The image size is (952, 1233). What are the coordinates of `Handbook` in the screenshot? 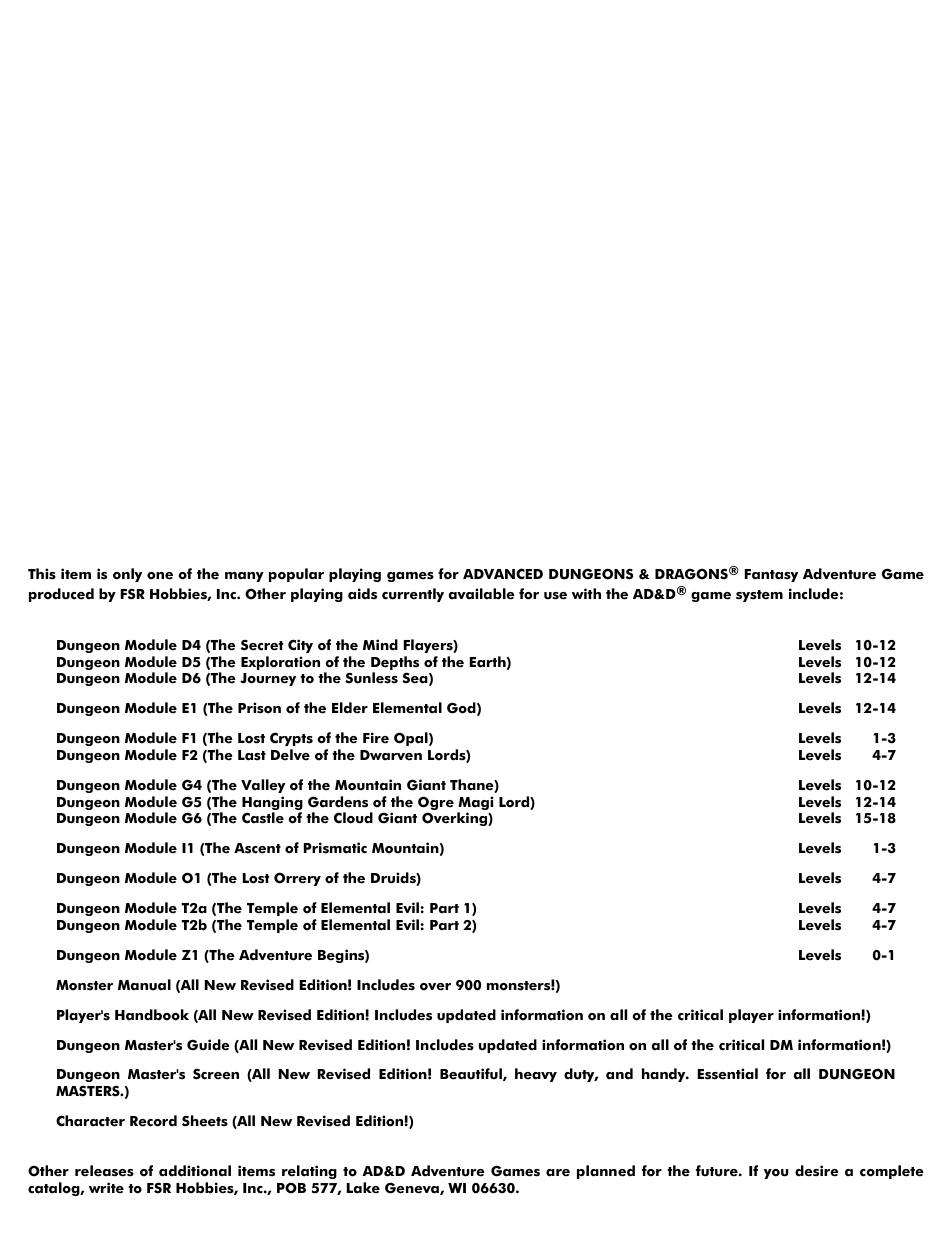 It's located at (152, 1015).
